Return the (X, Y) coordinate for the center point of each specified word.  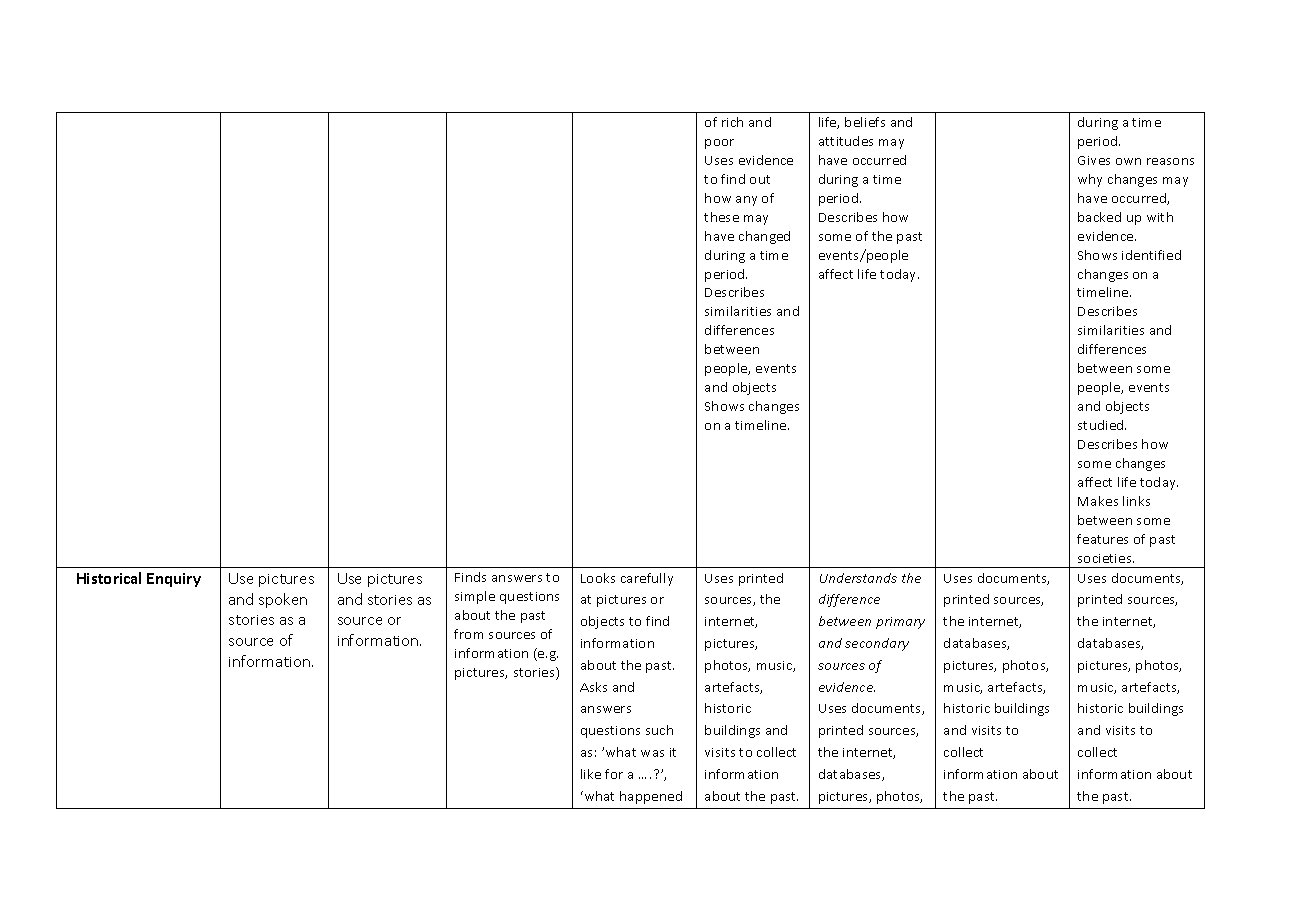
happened (651, 797)
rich (732, 122)
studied (1102, 425)
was (652, 753)
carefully (647, 579)
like (591, 774)
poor (719, 144)
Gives (1094, 160)
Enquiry (174, 580)
